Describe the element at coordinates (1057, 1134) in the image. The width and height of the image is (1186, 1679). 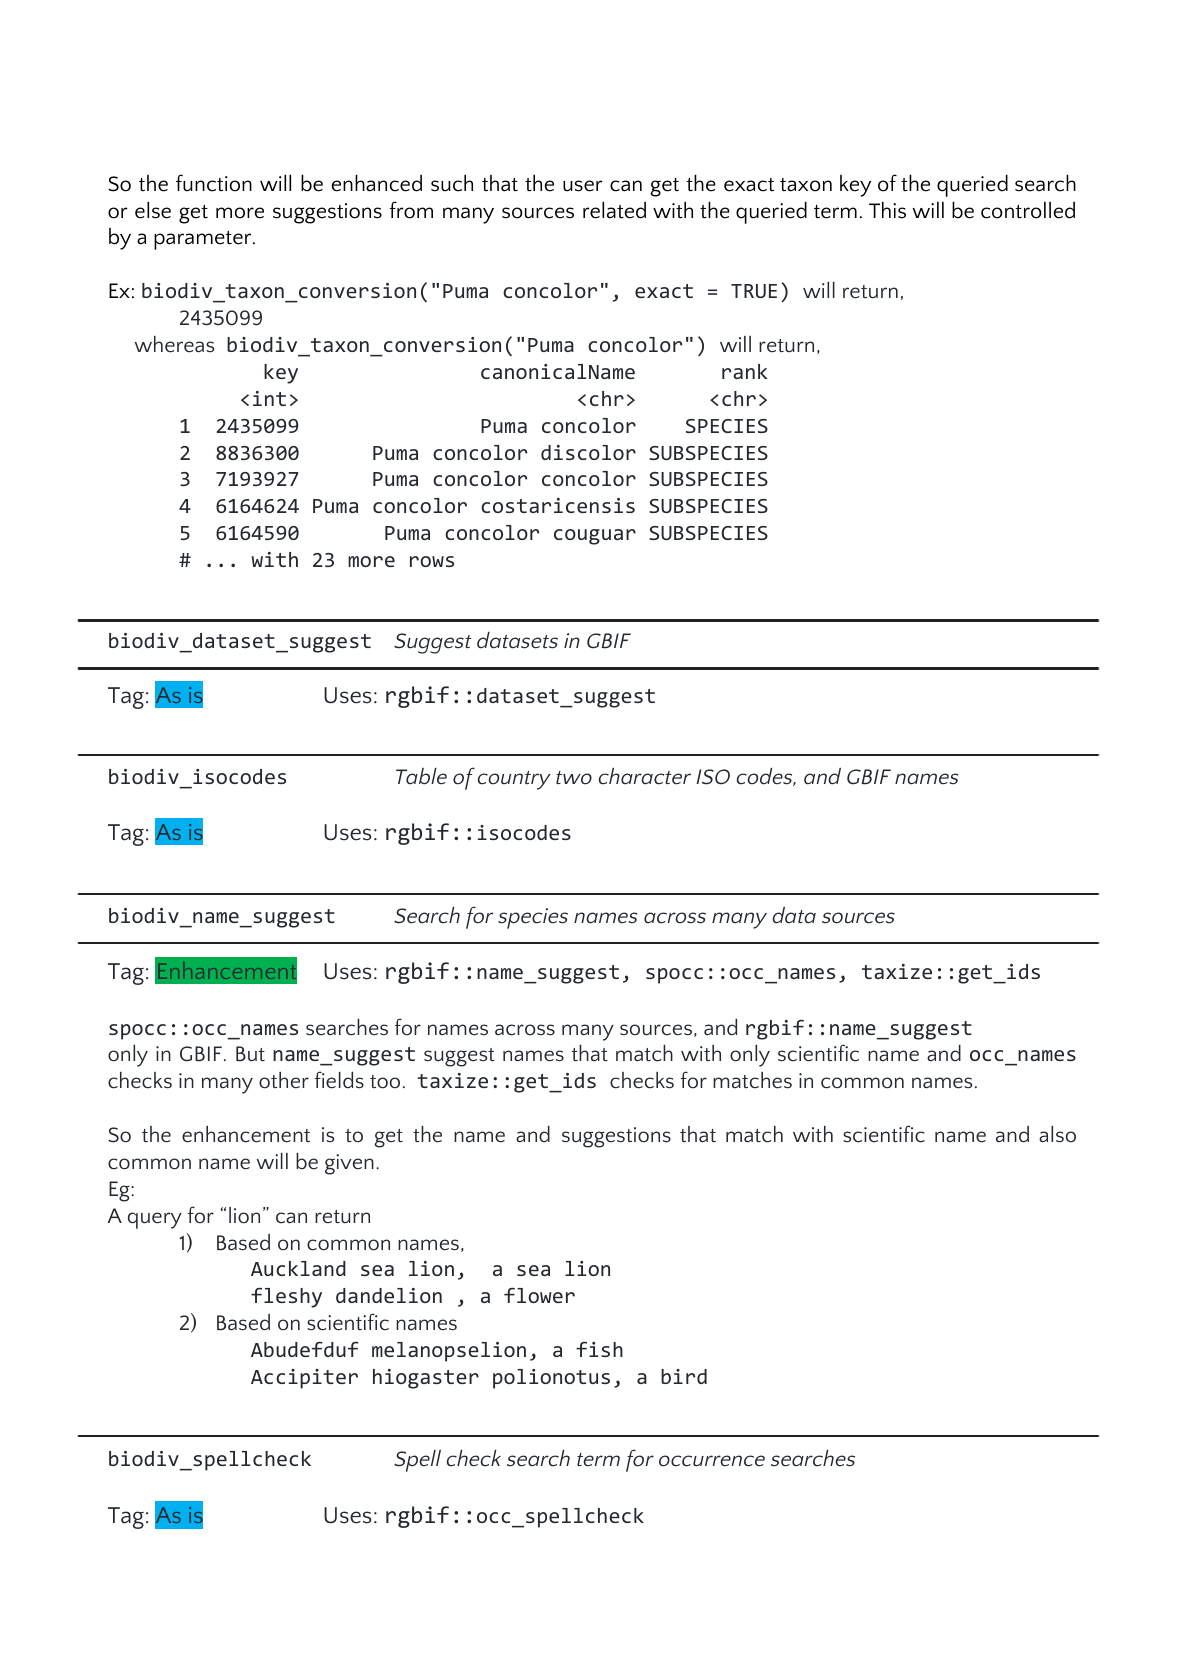
I see `also` at that location.
